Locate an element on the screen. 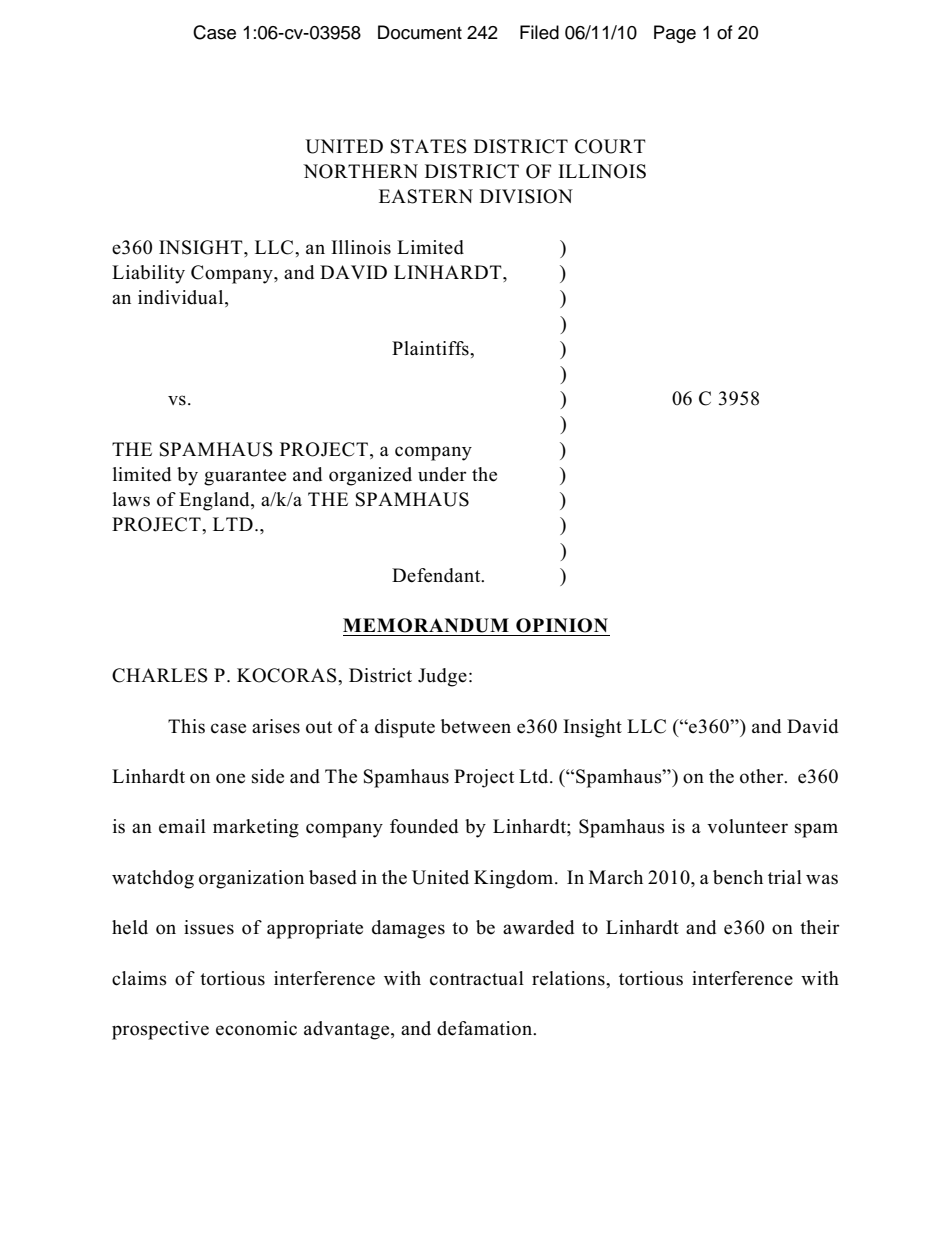  DIVISION is located at coordinates (526, 196).
